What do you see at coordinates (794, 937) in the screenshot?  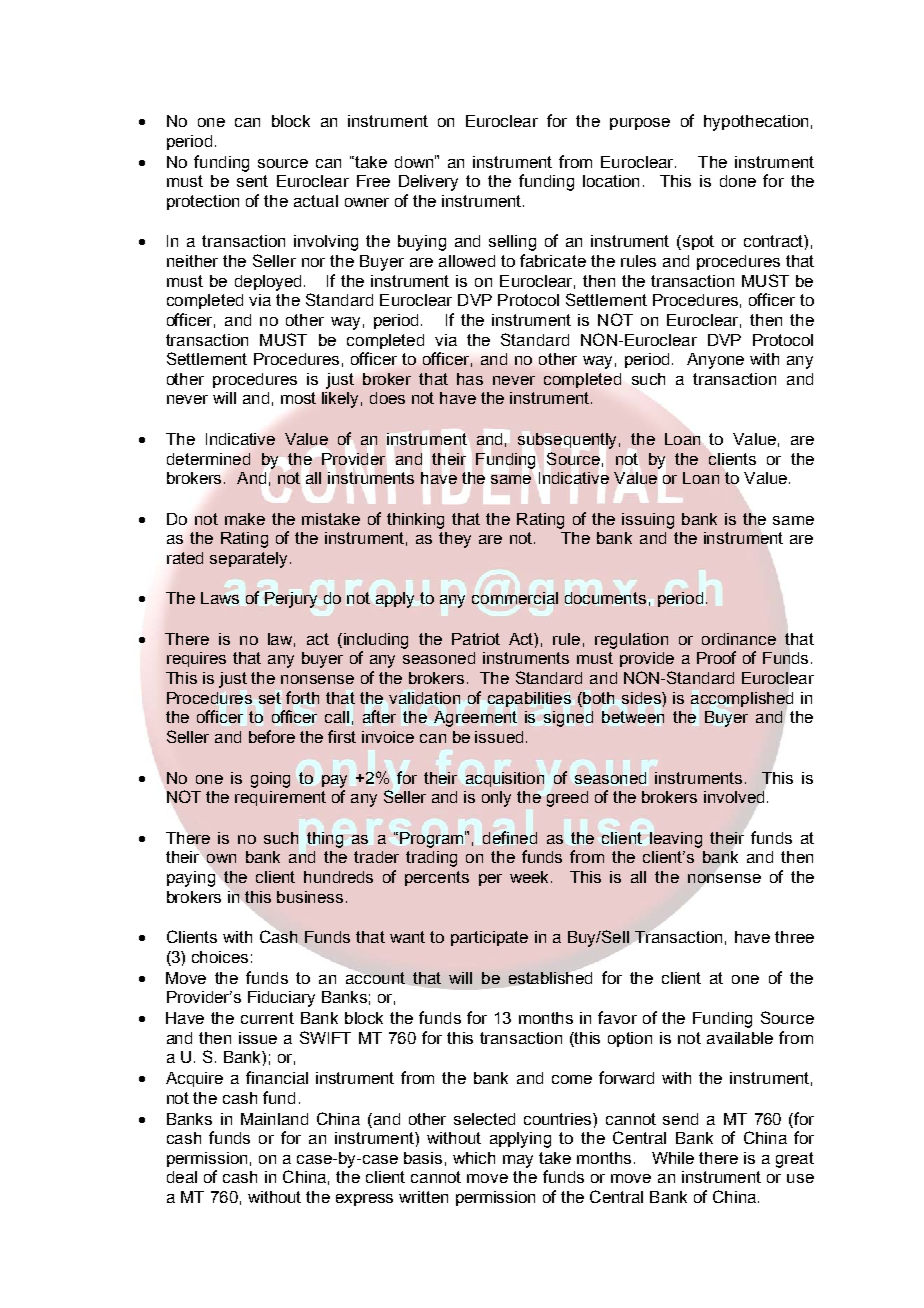 I see `three` at bounding box center [794, 937].
